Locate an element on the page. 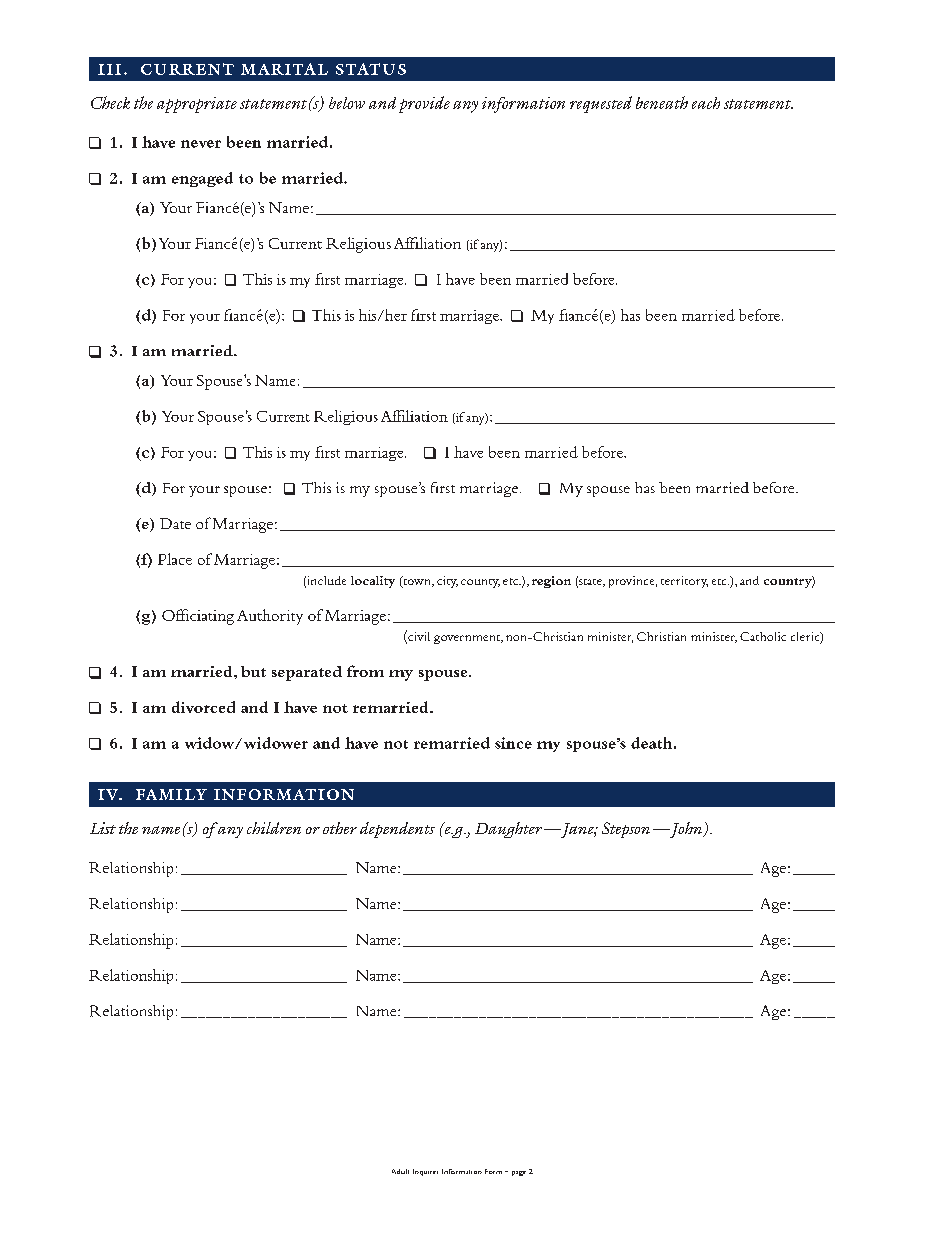  Inquirer is located at coordinates (425, 1172).
